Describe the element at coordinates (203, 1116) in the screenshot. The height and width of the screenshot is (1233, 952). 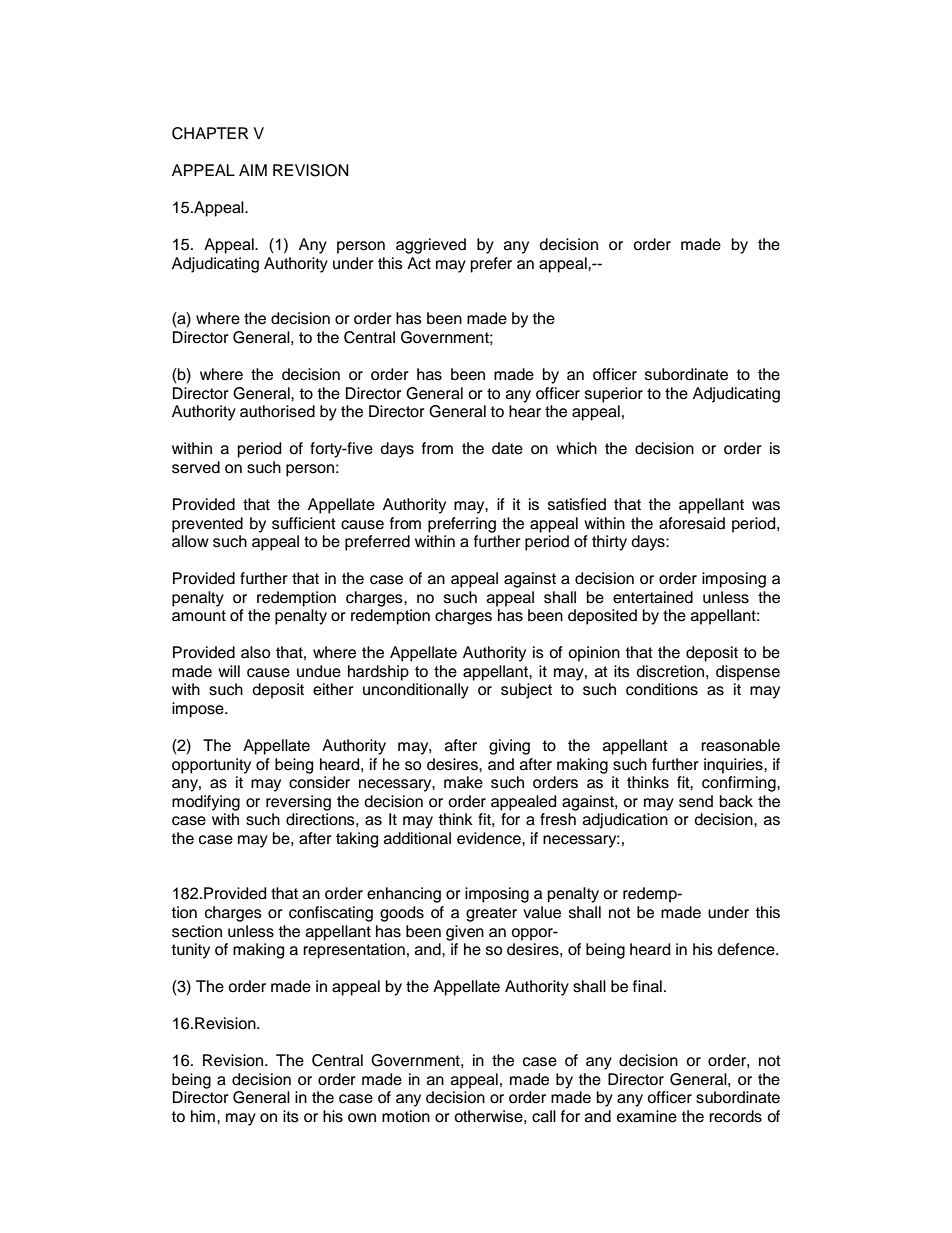
I see `him` at that location.
